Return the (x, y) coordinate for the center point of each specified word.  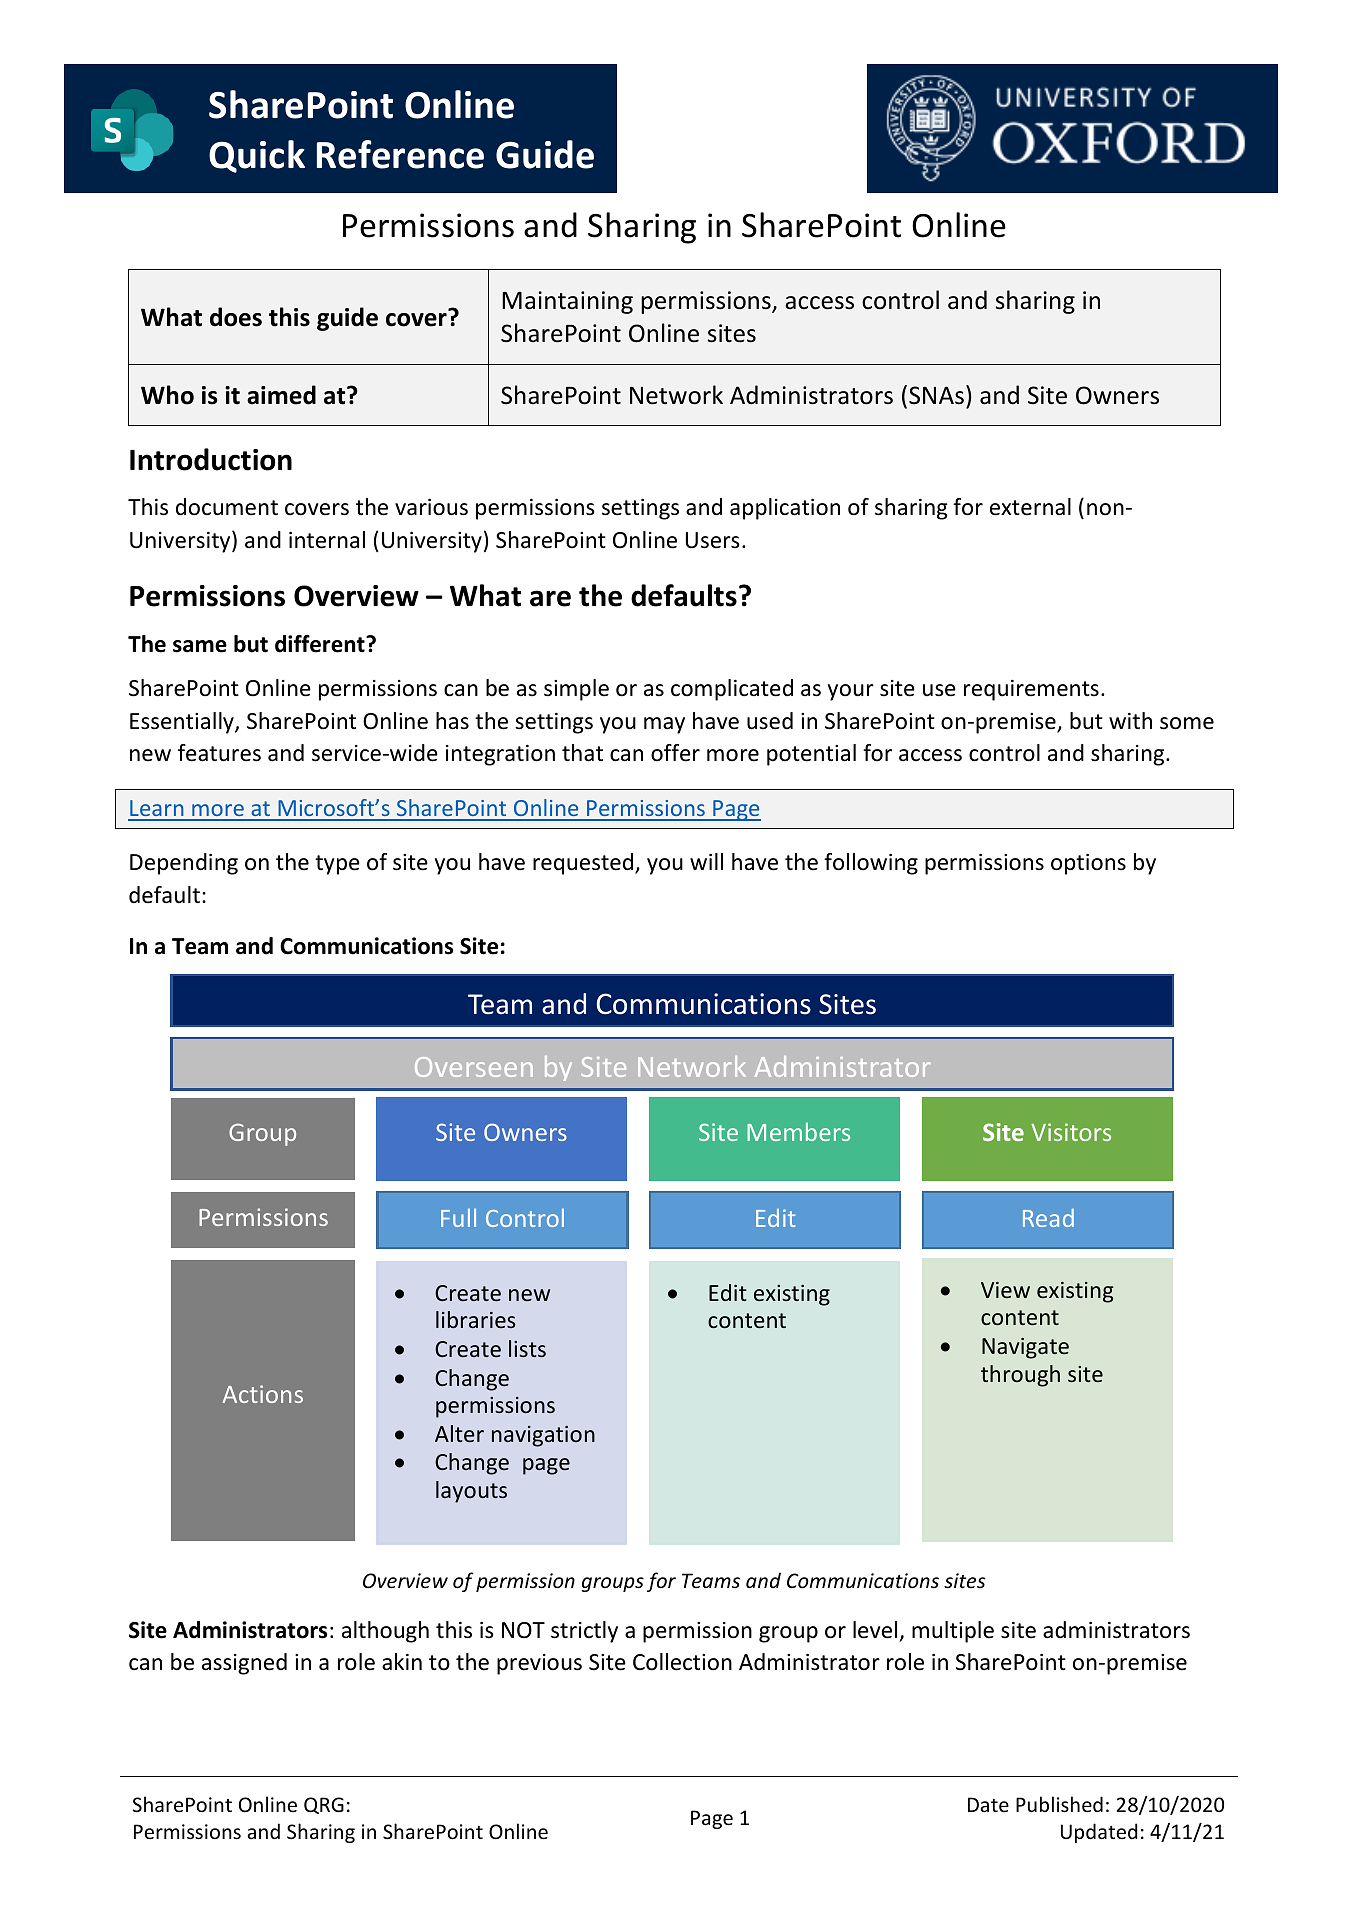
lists (527, 1348)
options (1088, 864)
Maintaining (567, 302)
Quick (257, 156)
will (706, 861)
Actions (262, 1394)
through (1020, 1376)
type (337, 865)
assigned (244, 1664)
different (321, 644)
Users (713, 540)
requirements (1031, 690)
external (1030, 507)
